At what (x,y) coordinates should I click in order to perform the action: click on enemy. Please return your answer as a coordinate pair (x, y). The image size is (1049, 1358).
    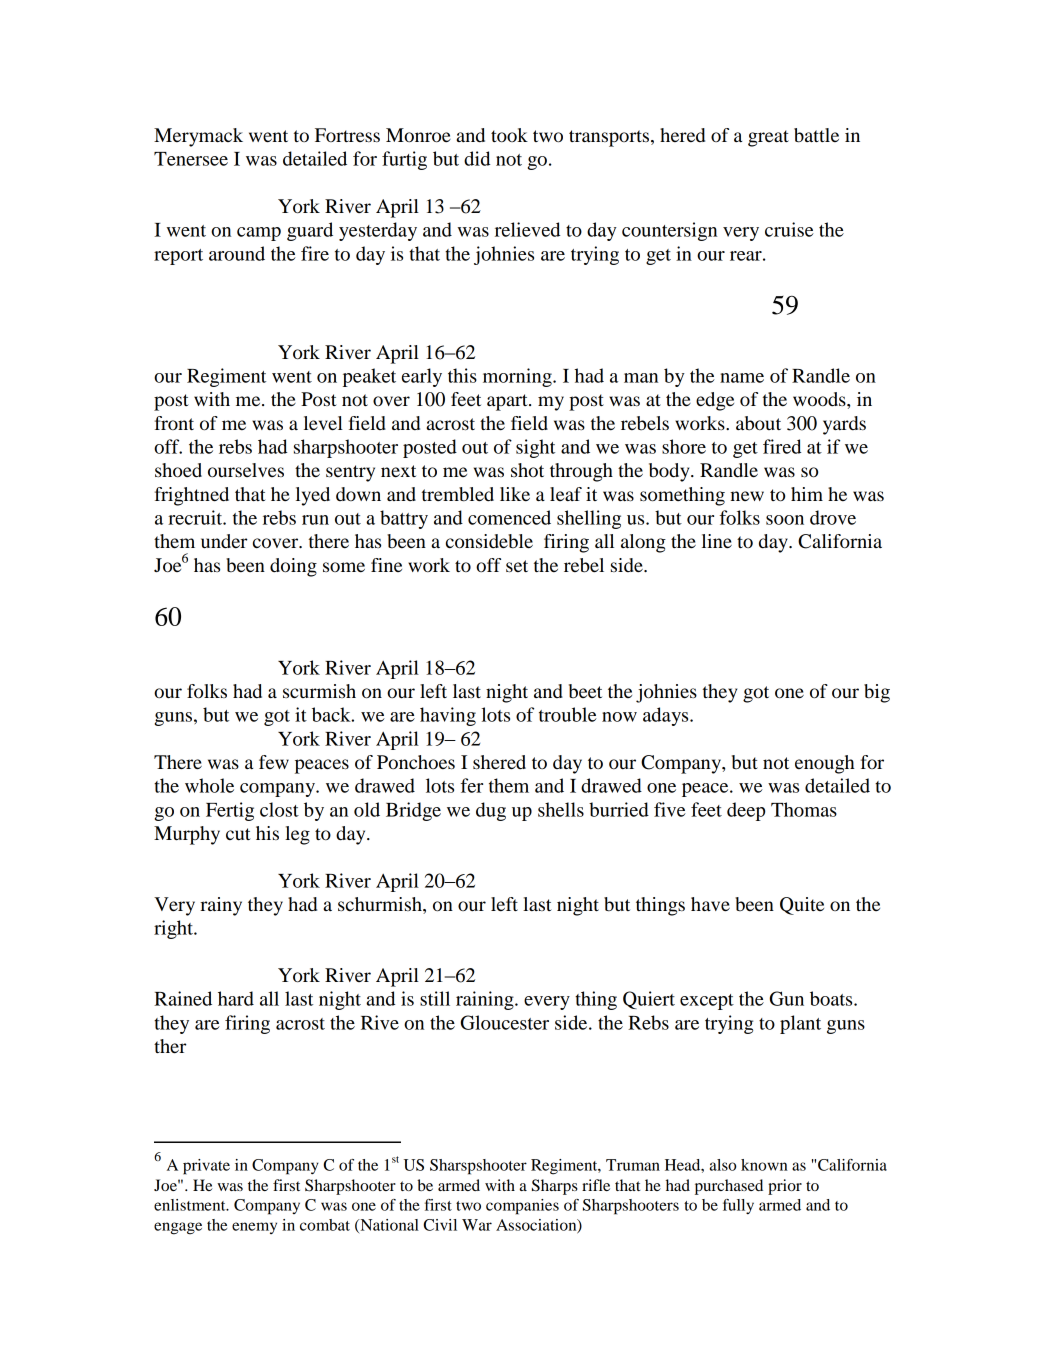
    Looking at the image, I should click on (254, 1228).
